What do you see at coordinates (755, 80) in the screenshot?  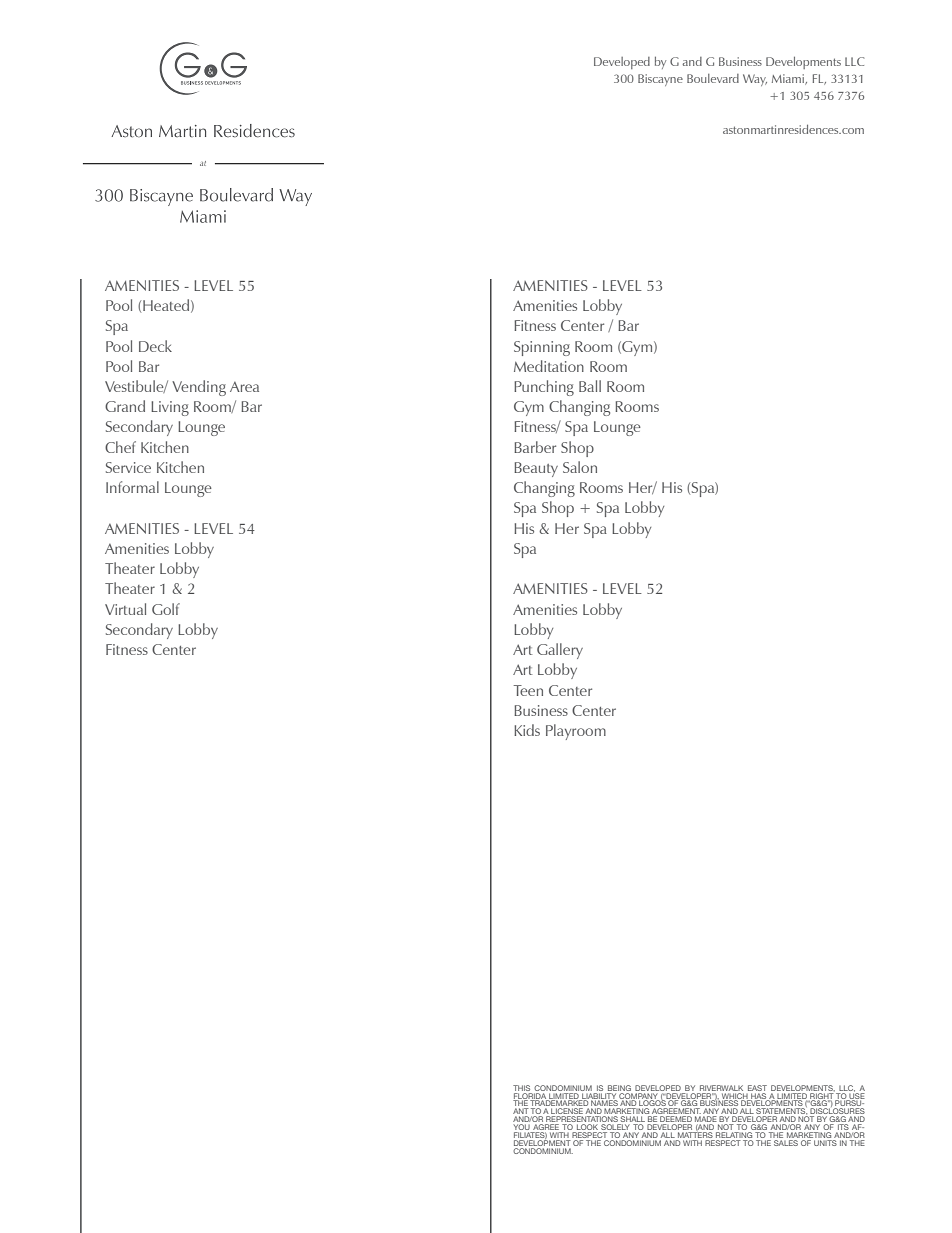 I see `Way` at bounding box center [755, 80].
